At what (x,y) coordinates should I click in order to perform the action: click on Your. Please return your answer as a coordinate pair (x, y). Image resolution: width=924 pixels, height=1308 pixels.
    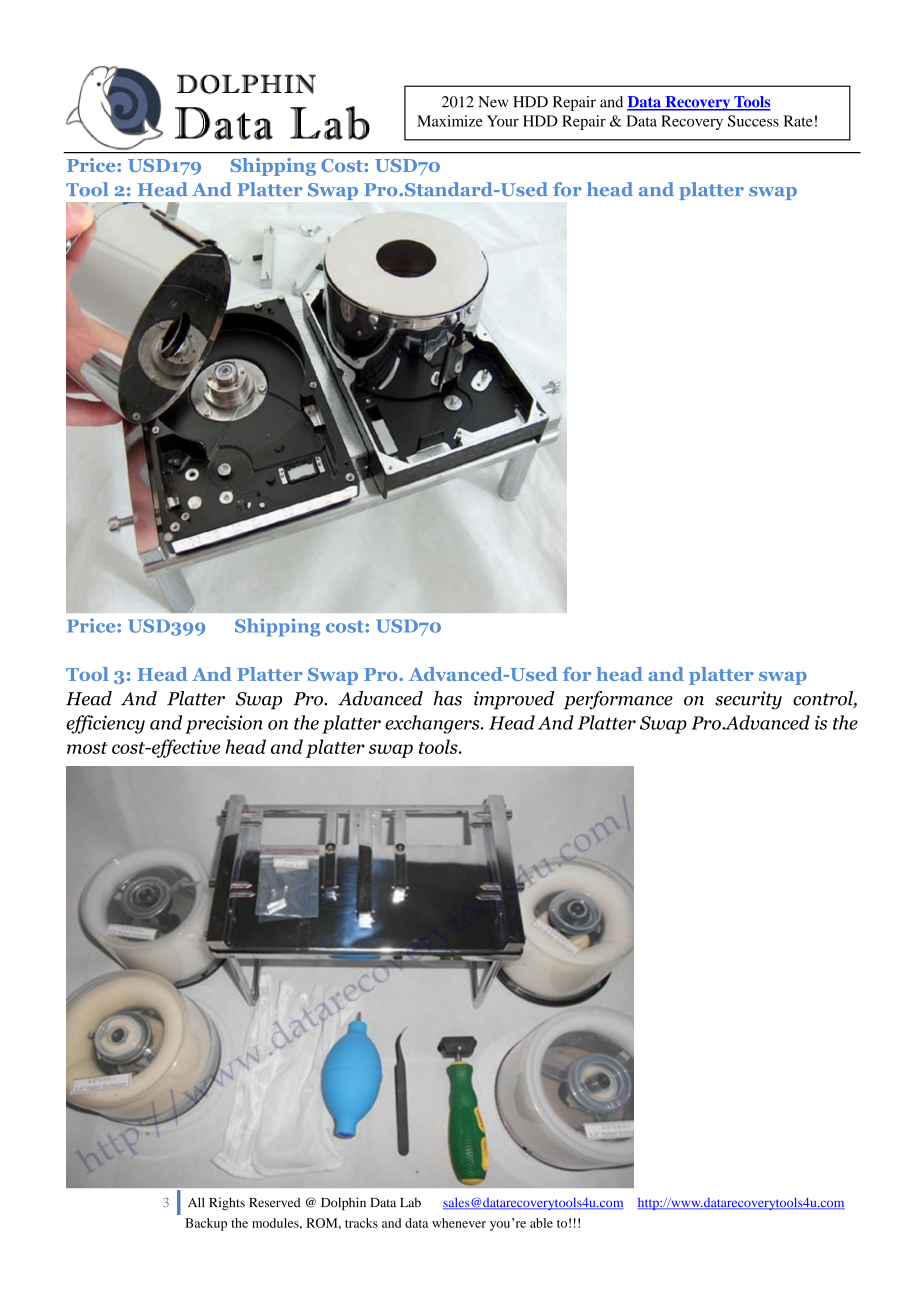
    Looking at the image, I should click on (503, 121).
